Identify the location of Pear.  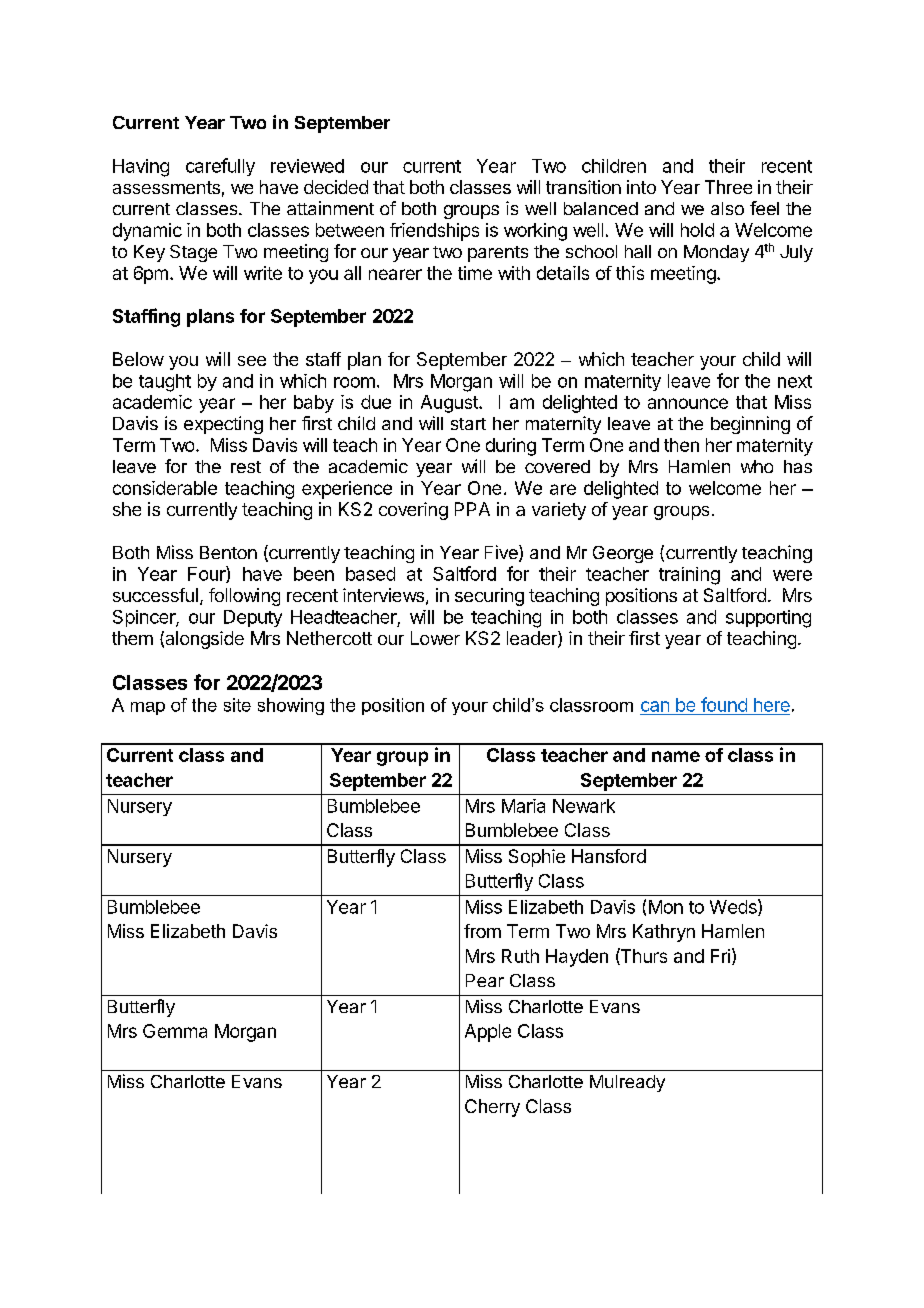
(485, 980).
